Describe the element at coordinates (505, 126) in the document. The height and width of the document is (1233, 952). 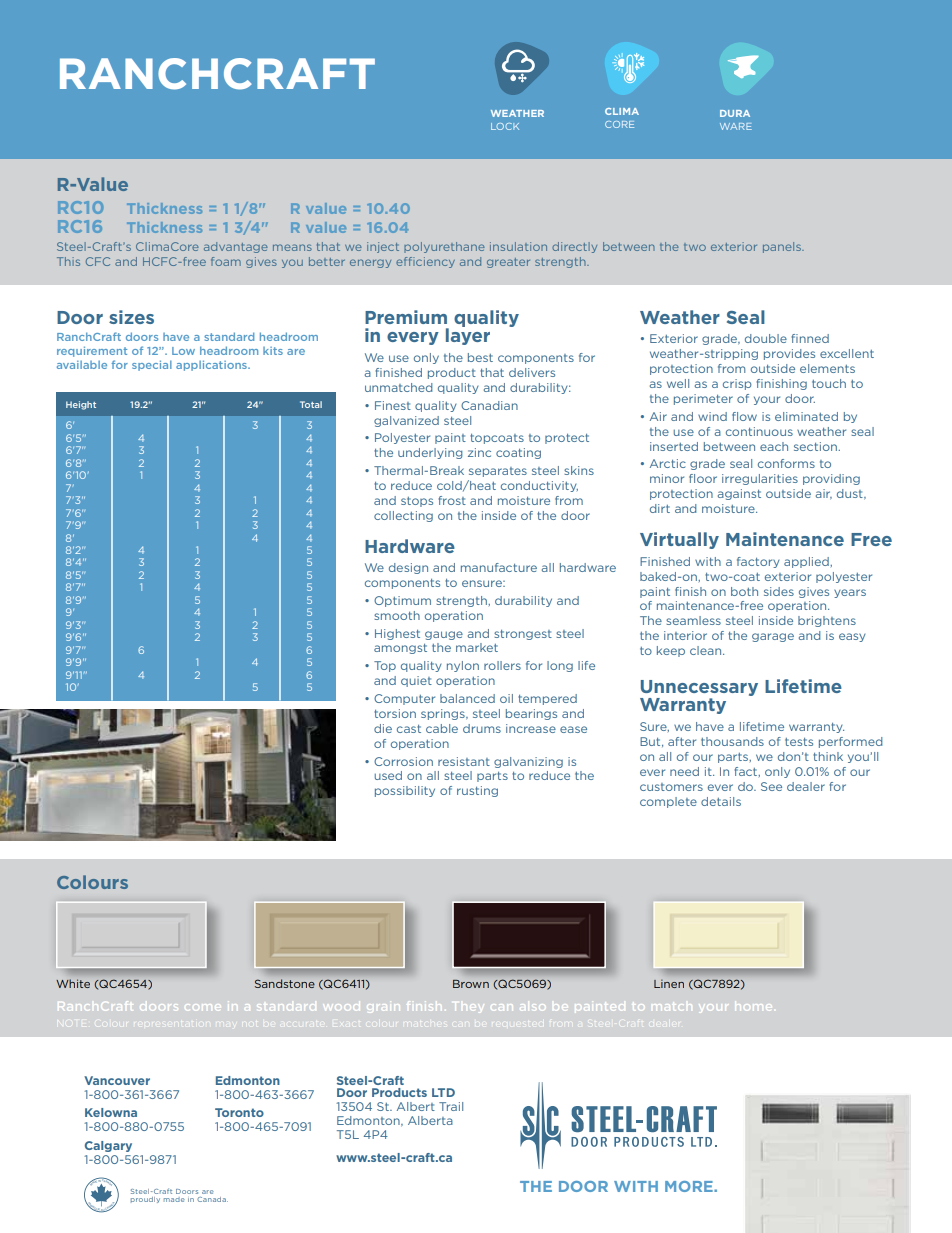
I see `LOCK` at that location.
